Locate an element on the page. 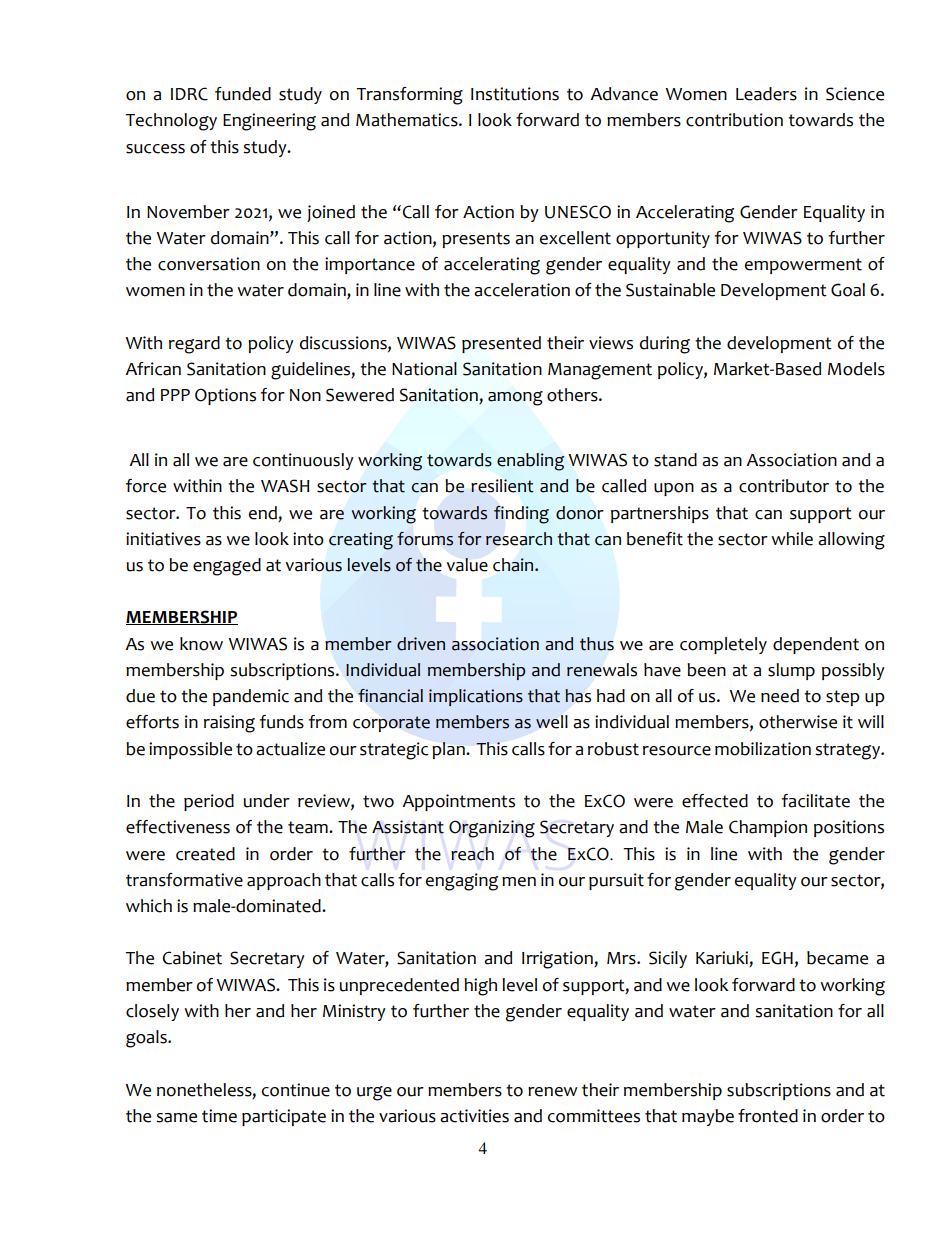  Leaders is located at coordinates (766, 94).
